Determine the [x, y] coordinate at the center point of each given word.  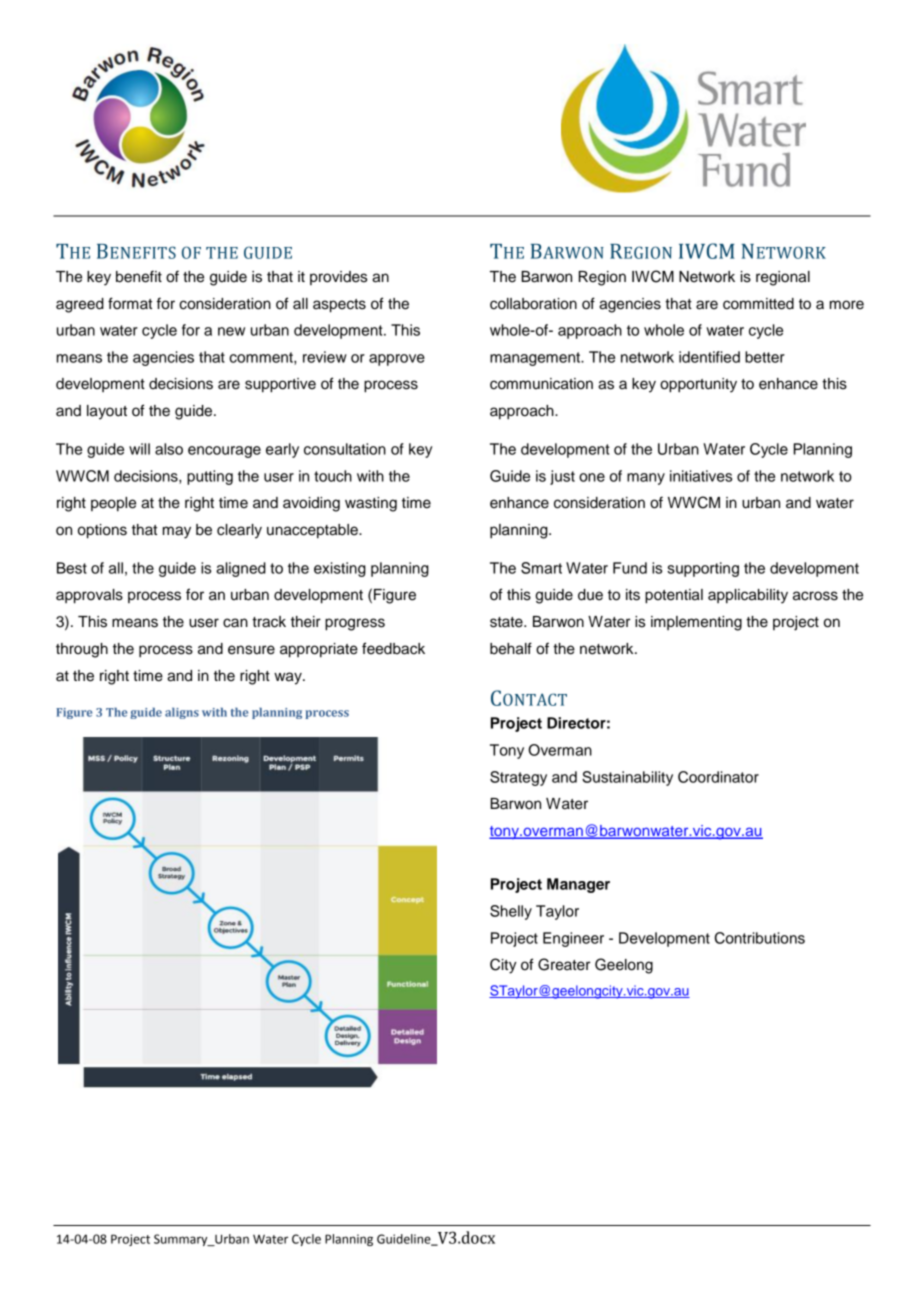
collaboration [533, 304]
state [507, 622]
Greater [564, 964]
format [130, 303]
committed [758, 304]
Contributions [760, 938]
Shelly [511, 912]
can [235, 623]
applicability [748, 596]
